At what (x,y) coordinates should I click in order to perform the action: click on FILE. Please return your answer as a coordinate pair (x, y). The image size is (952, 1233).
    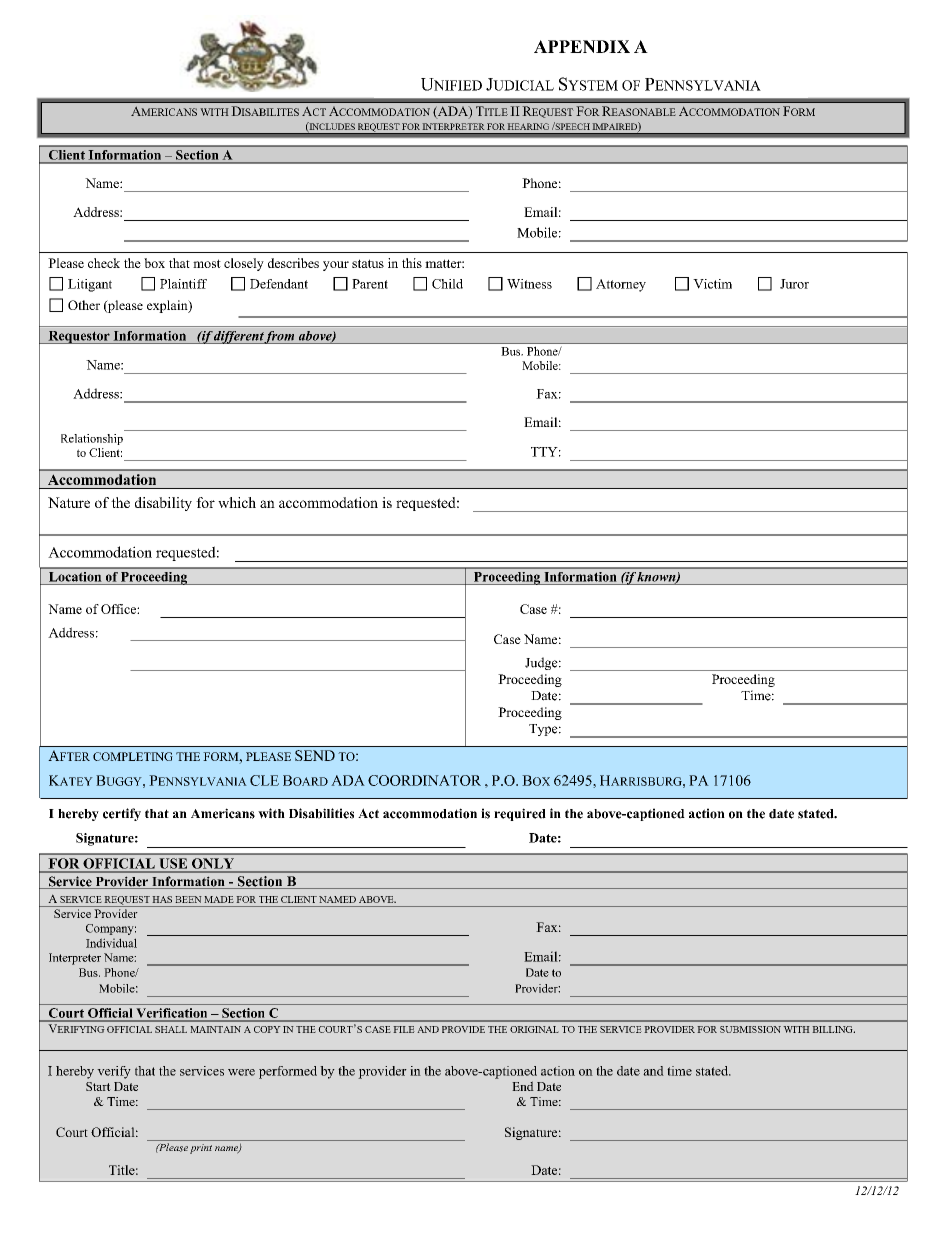
    Looking at the image, I should click on (404, 1029).
